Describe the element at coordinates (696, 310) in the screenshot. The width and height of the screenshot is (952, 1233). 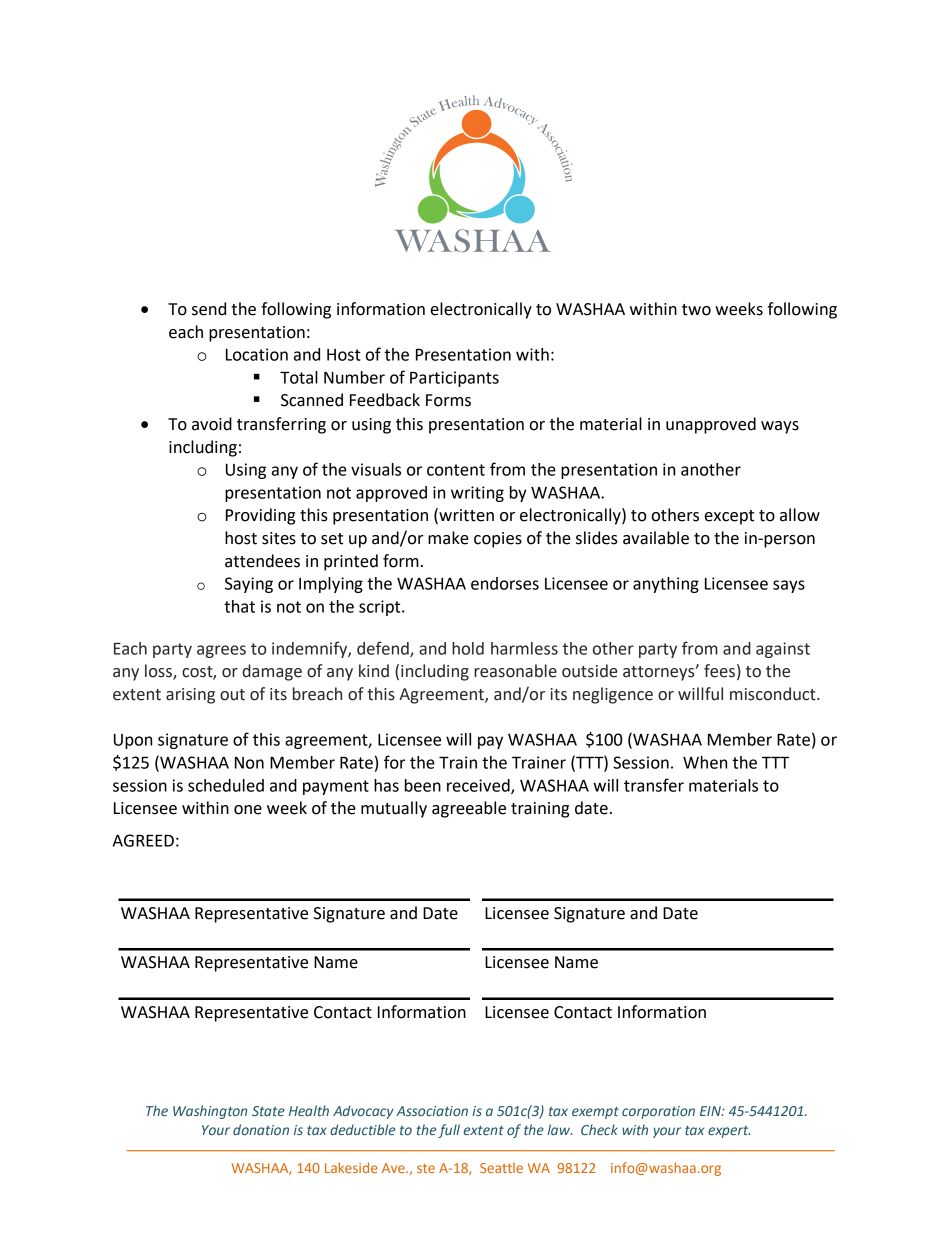
I see `two` at that location.
